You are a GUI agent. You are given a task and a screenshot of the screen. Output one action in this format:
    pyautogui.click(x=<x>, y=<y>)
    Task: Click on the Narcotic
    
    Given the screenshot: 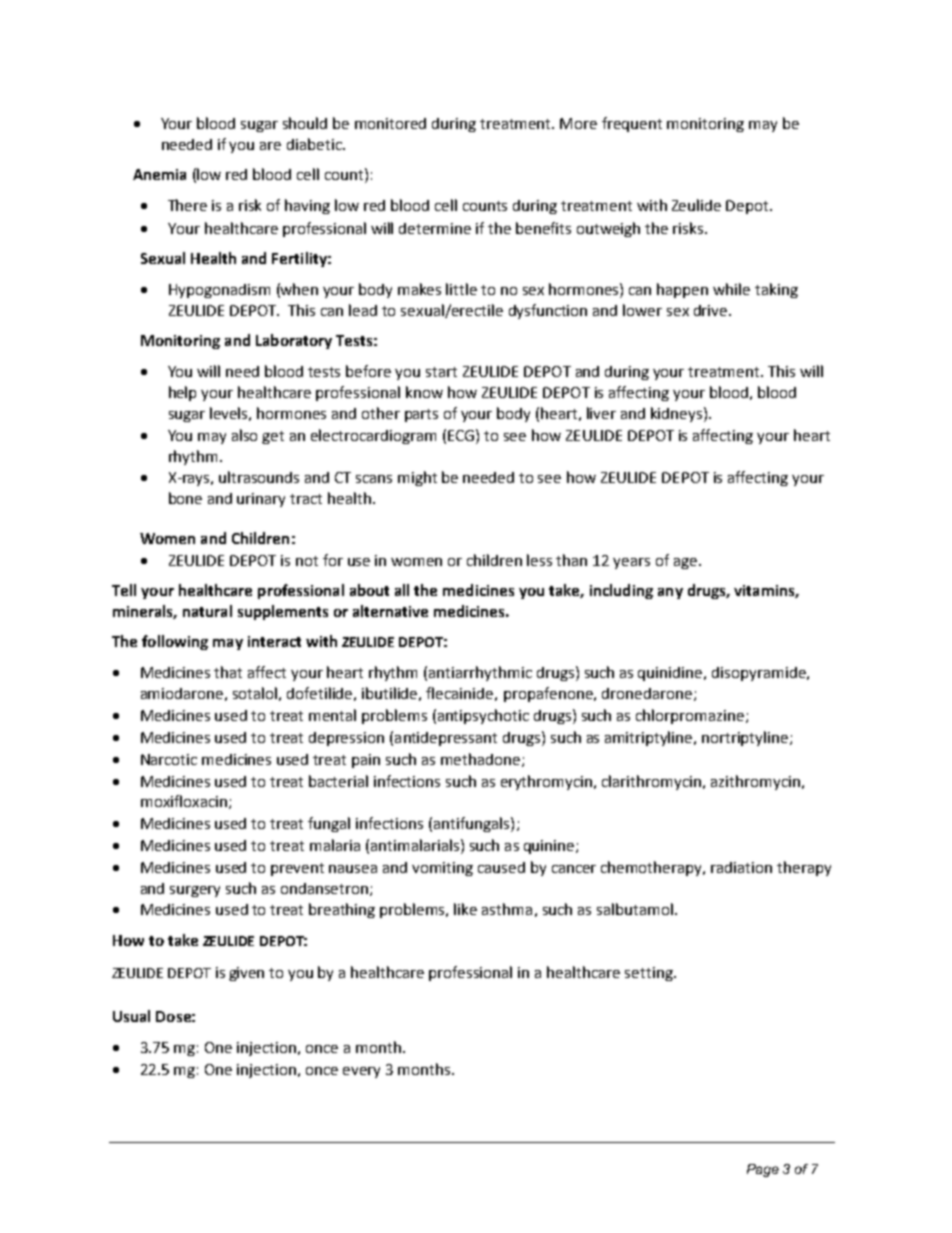 What is the action you would take?
    pyautogui.click(x=169, y=759)
